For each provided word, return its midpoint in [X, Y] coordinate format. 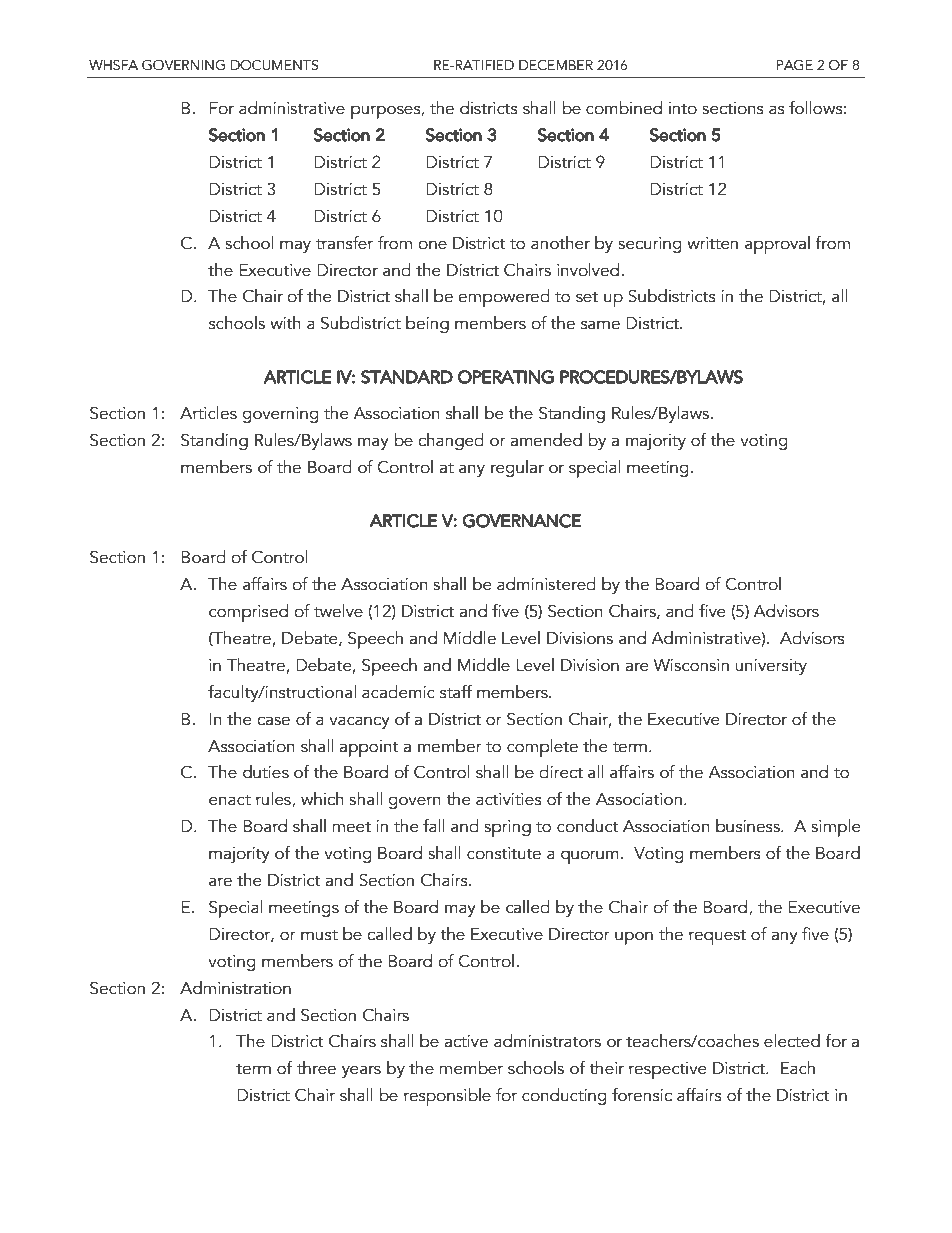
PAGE [795, 65]
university [771, 667]
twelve [338, 611]
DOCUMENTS [275, 65]
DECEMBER [556, 65]
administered [546, 584]
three [316, 1068]
